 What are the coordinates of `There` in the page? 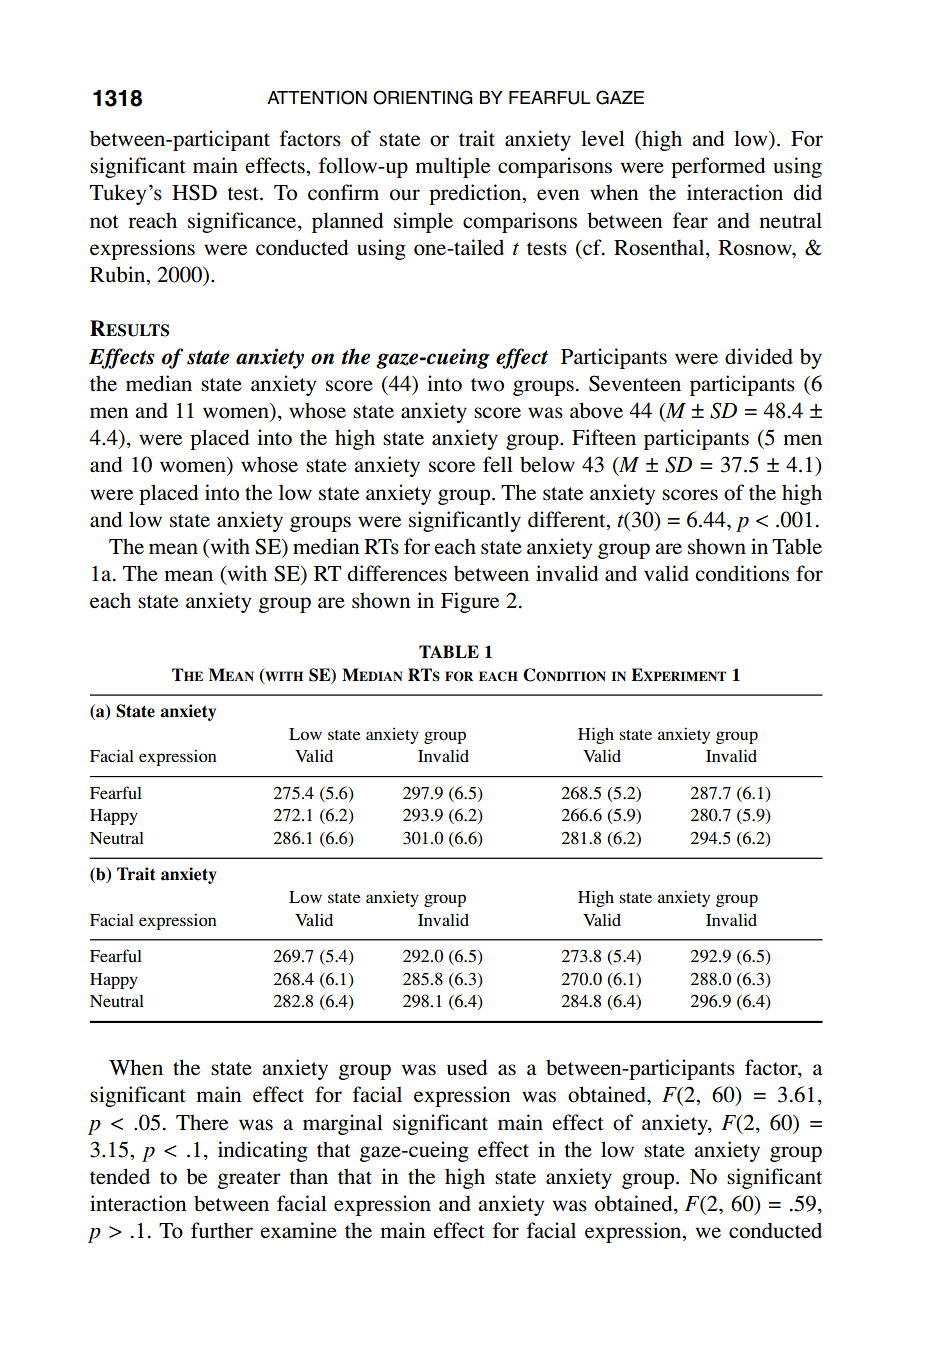 It's located at (202, 1122).
